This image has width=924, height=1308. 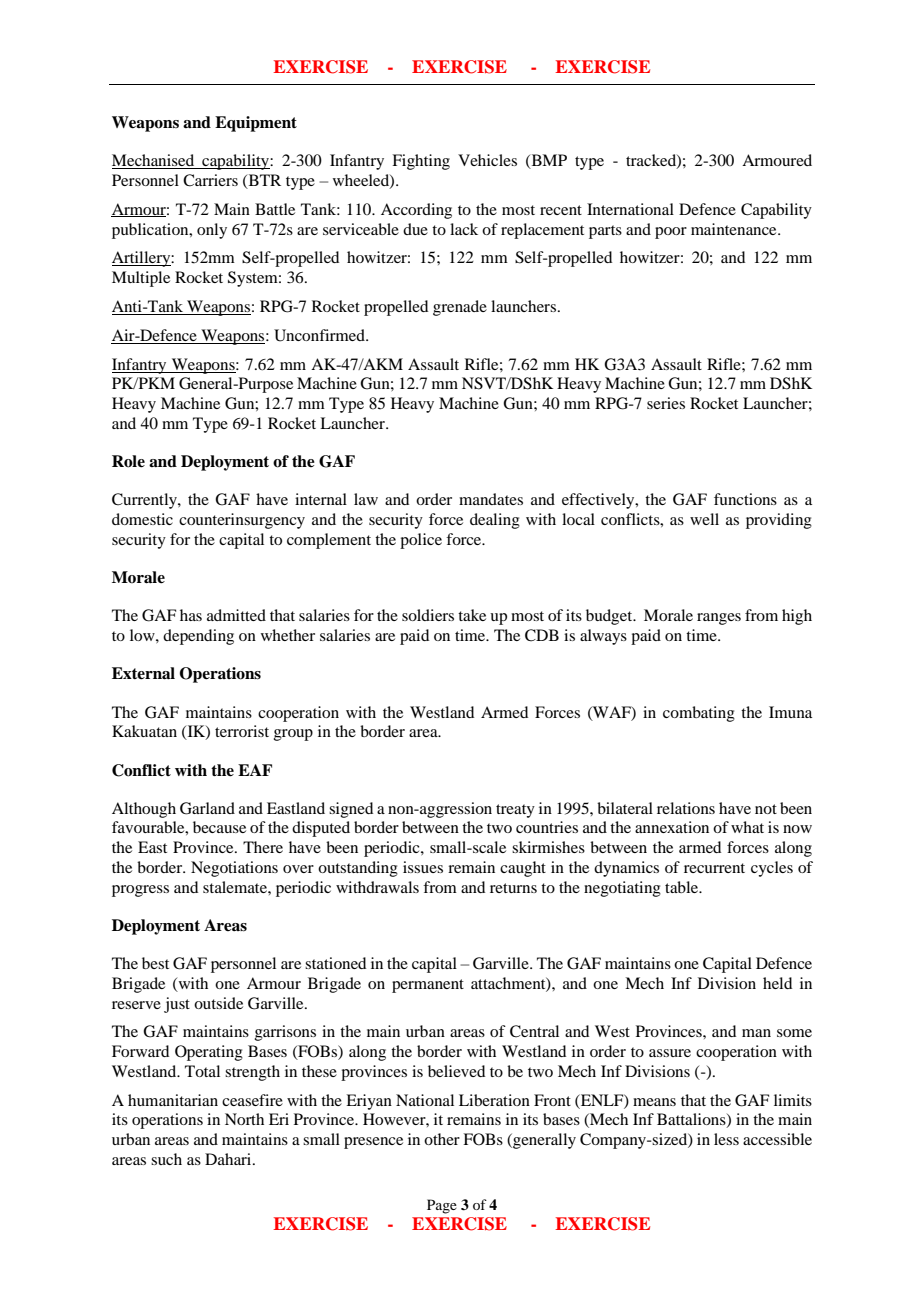 I want to click on what, so click(x=747, y=827).
